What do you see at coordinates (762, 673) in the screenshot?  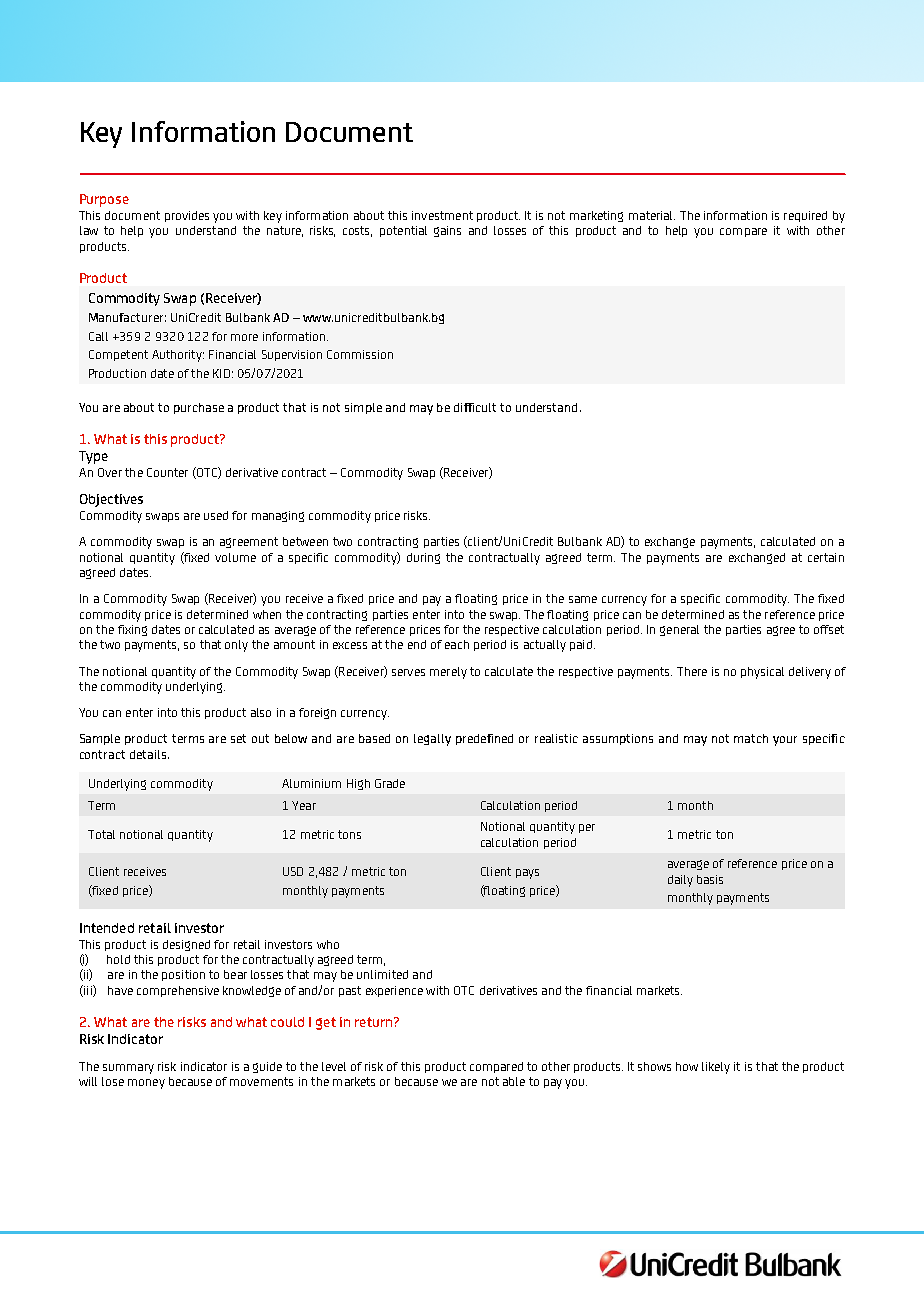 I see `physical` at bounding box center [762, 673].
